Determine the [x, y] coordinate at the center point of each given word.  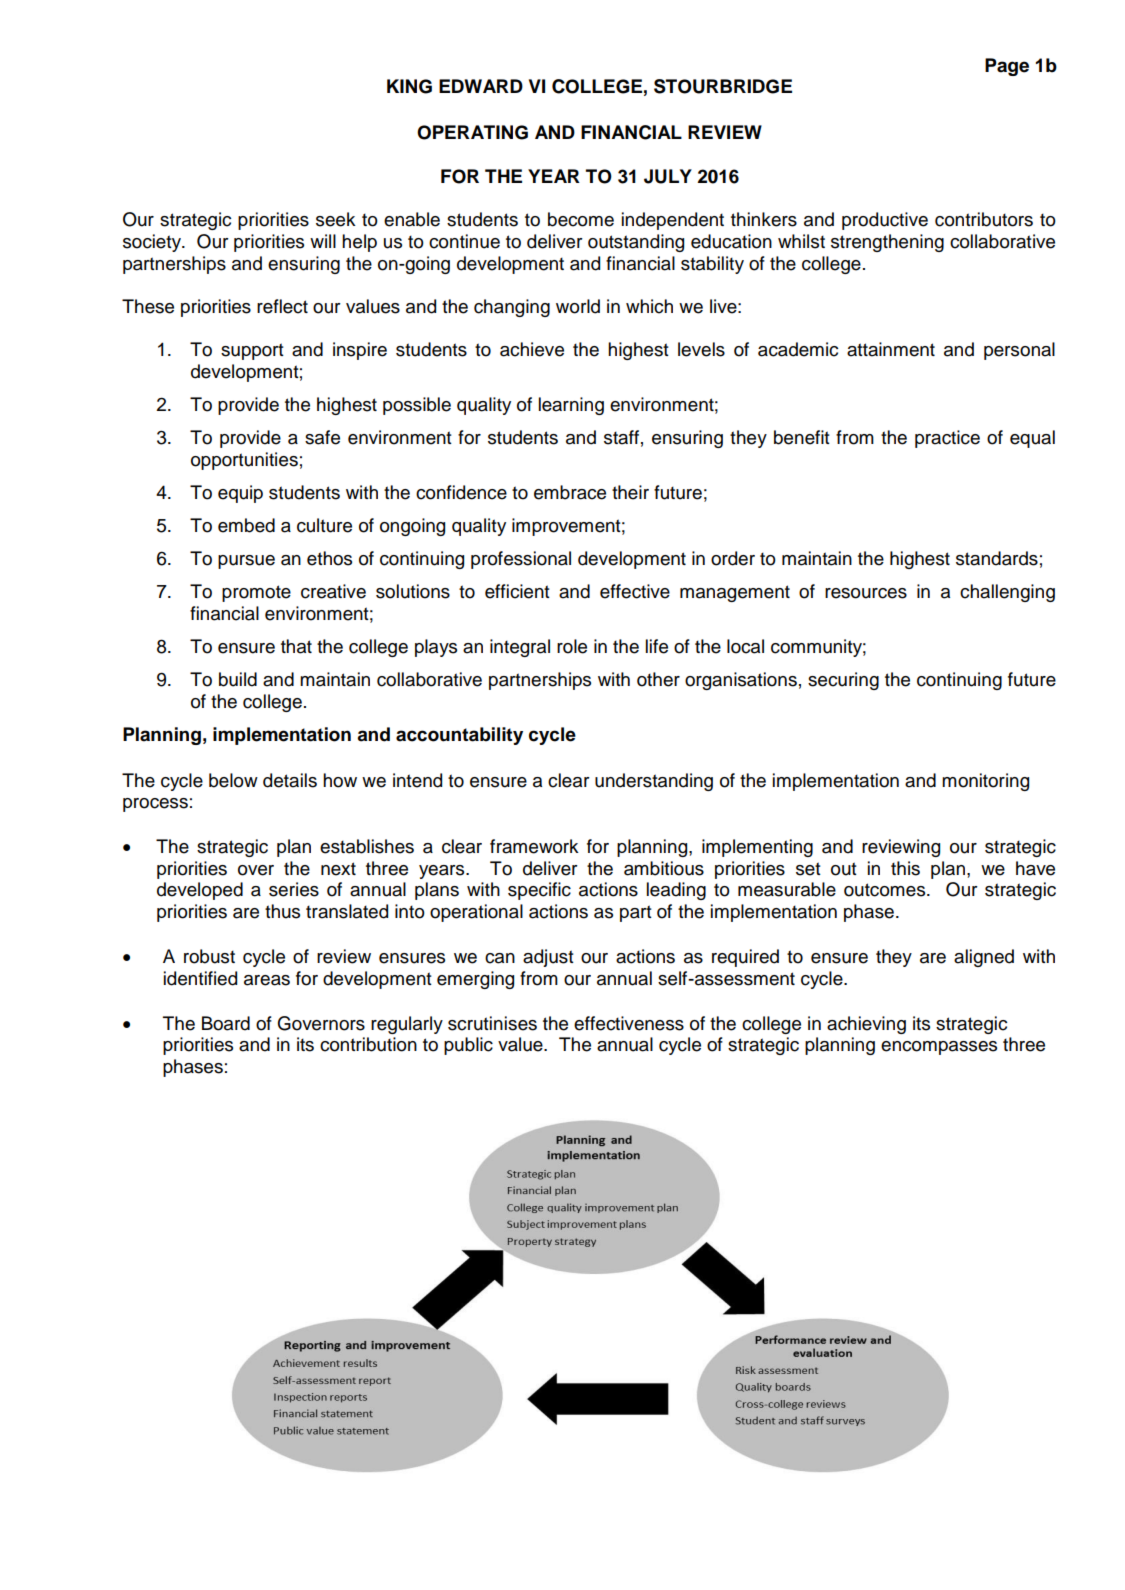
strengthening [887, 243]
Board [226, 1023]
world [578, 306]
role [572, 646]
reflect [282, 306]
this [905, 868]
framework [534, 846]
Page [1007, 67]
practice [947, 439]
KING [409, 86]
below [233, 780]
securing [843, 681]
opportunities [244, 461]
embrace [570, 492]
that [296, 646]
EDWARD [481, 86]
